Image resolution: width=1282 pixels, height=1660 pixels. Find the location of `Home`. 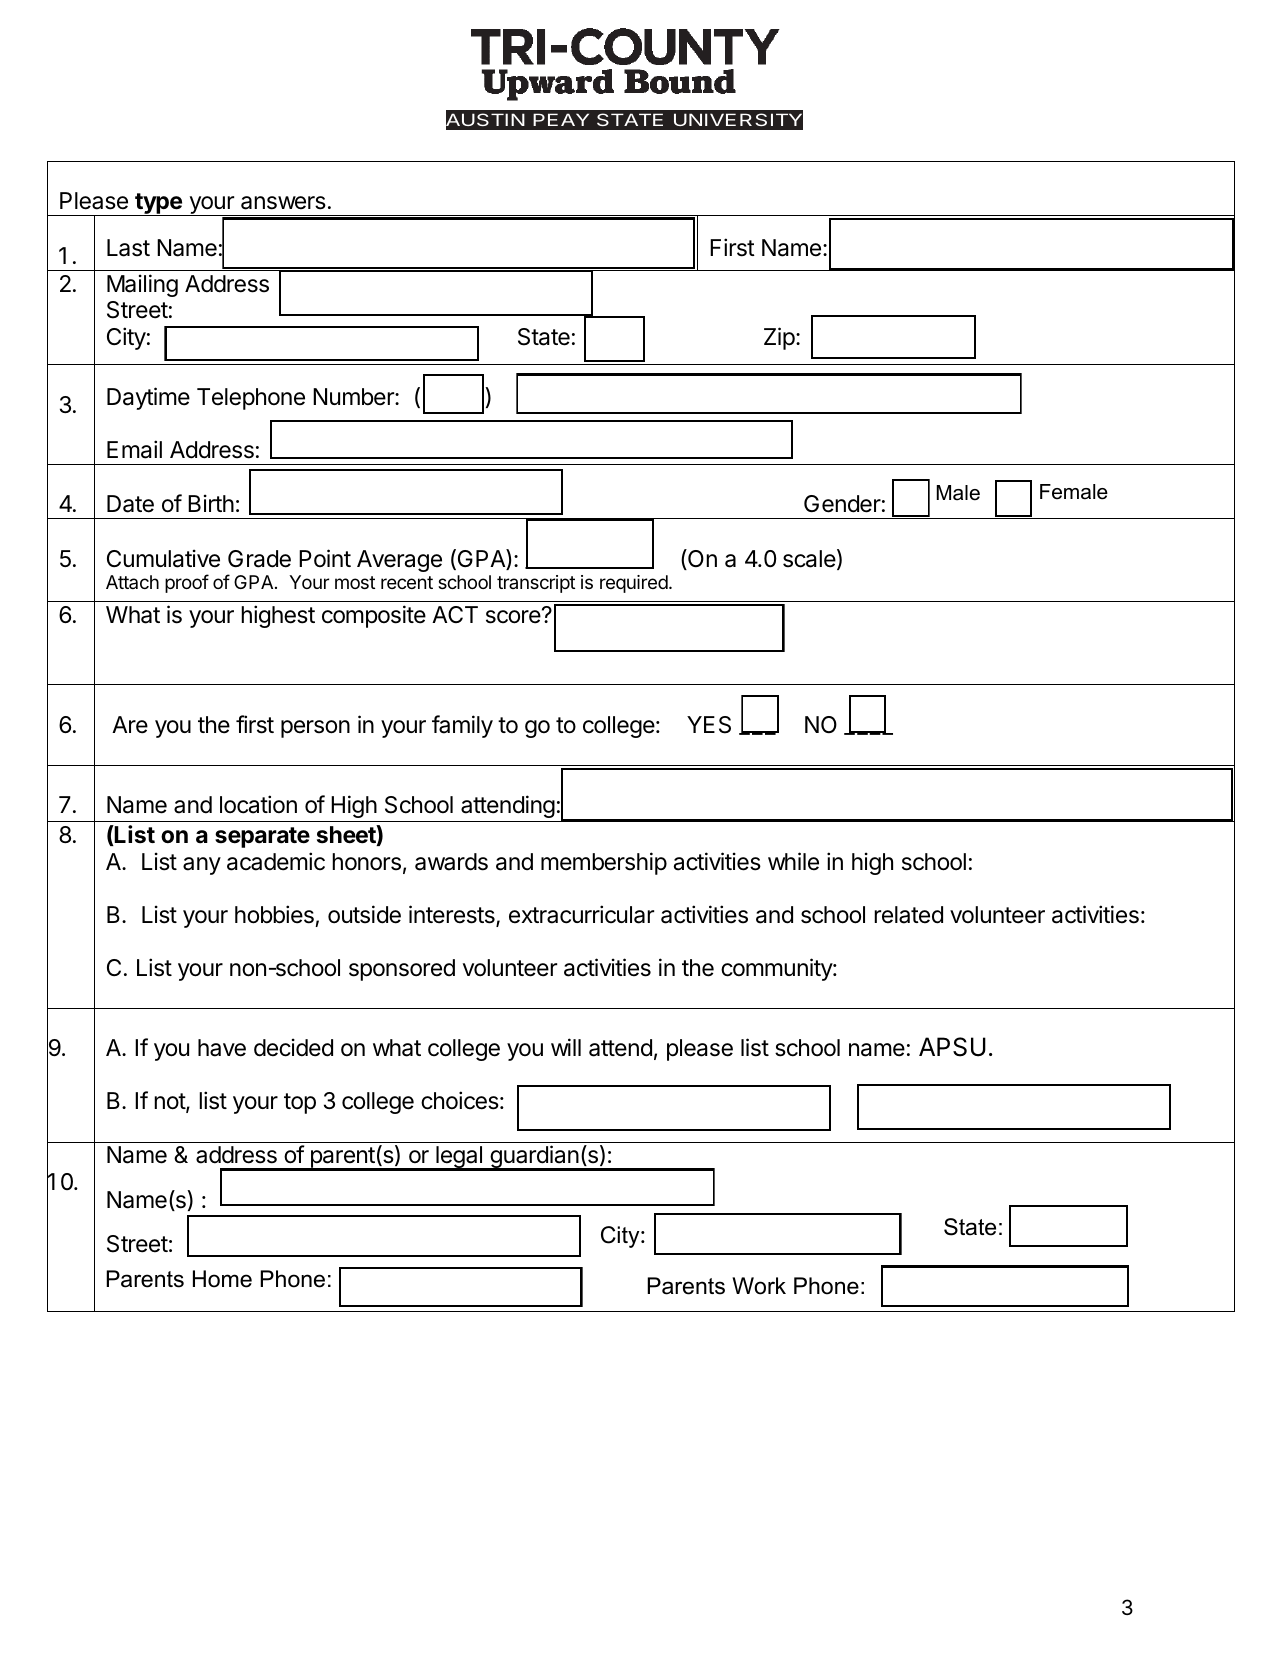

Home is located at coordinates (222, 1279).
